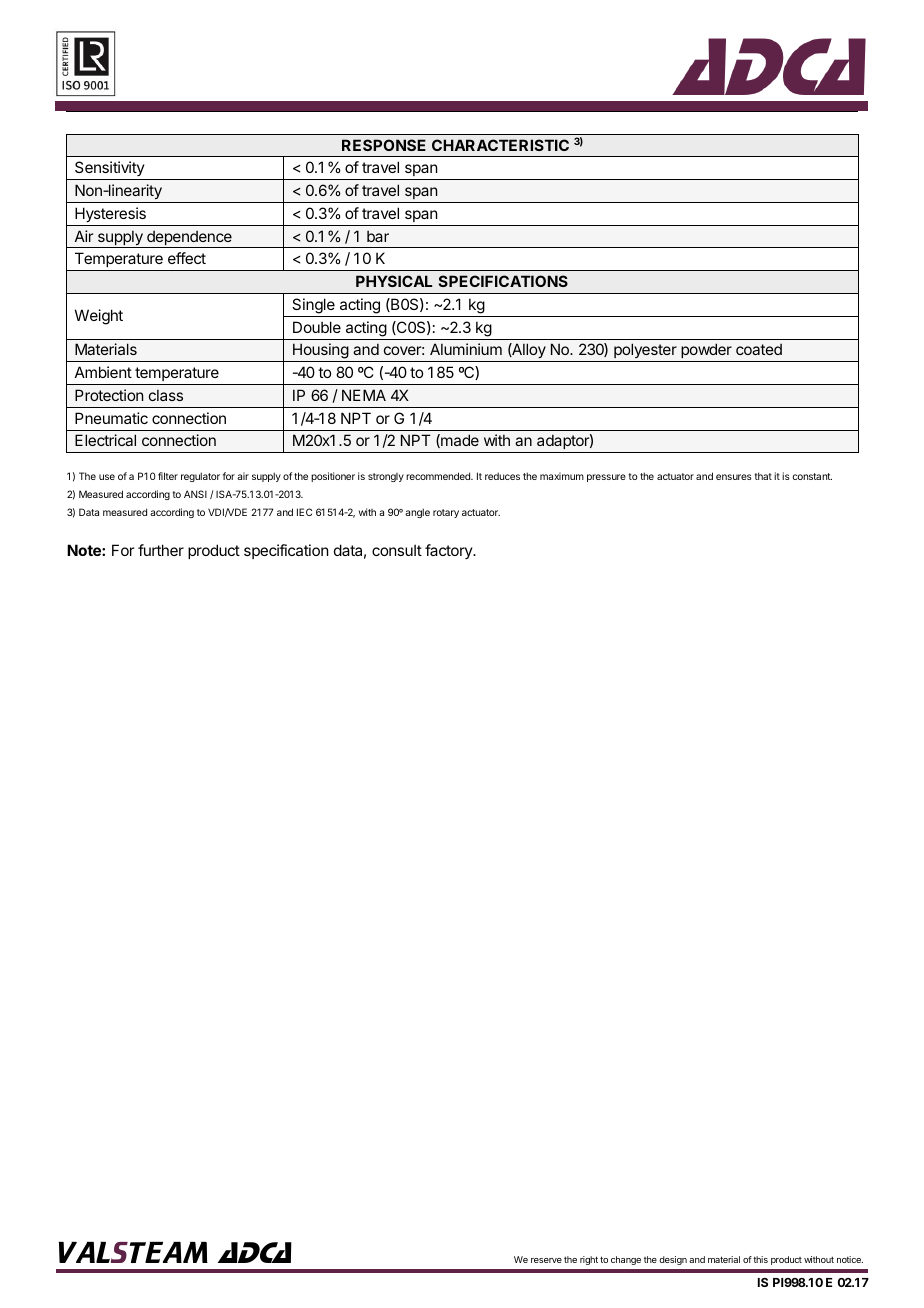 Image resolution: width=924 pixels, height=1308 pixels. What do you see at coordinates (161, 550) in the image?
I see `further` at bounding box center [161, 550].
